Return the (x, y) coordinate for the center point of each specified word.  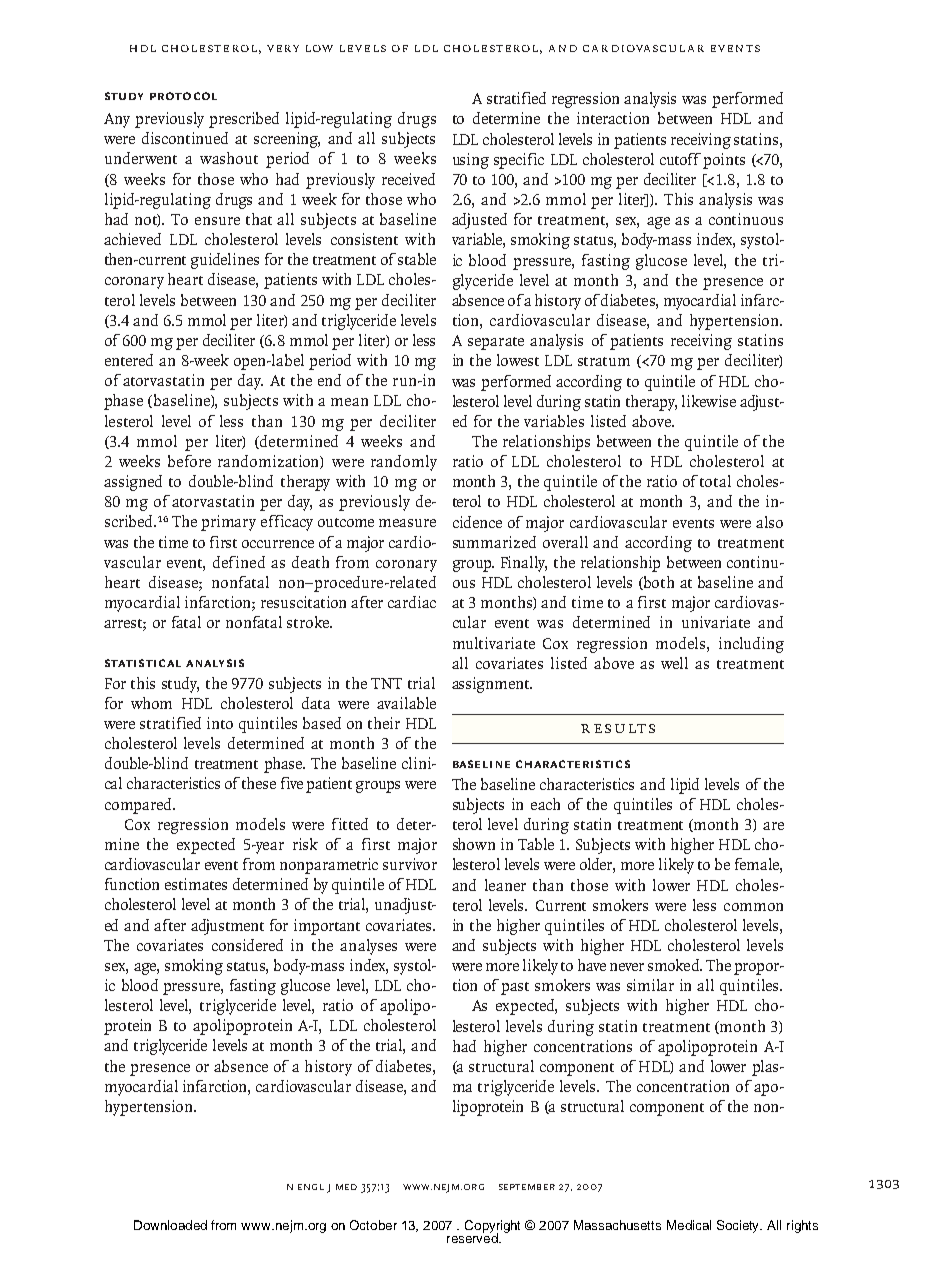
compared (139, 806)
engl (311, 1187)
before (189, 461)
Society (739, 1226)
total (715, 481)
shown (474, 844)
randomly (404, 463)
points (724, 161)
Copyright (492, 1227)
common (753, 907)
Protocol (183, 96)
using (471, 161)
